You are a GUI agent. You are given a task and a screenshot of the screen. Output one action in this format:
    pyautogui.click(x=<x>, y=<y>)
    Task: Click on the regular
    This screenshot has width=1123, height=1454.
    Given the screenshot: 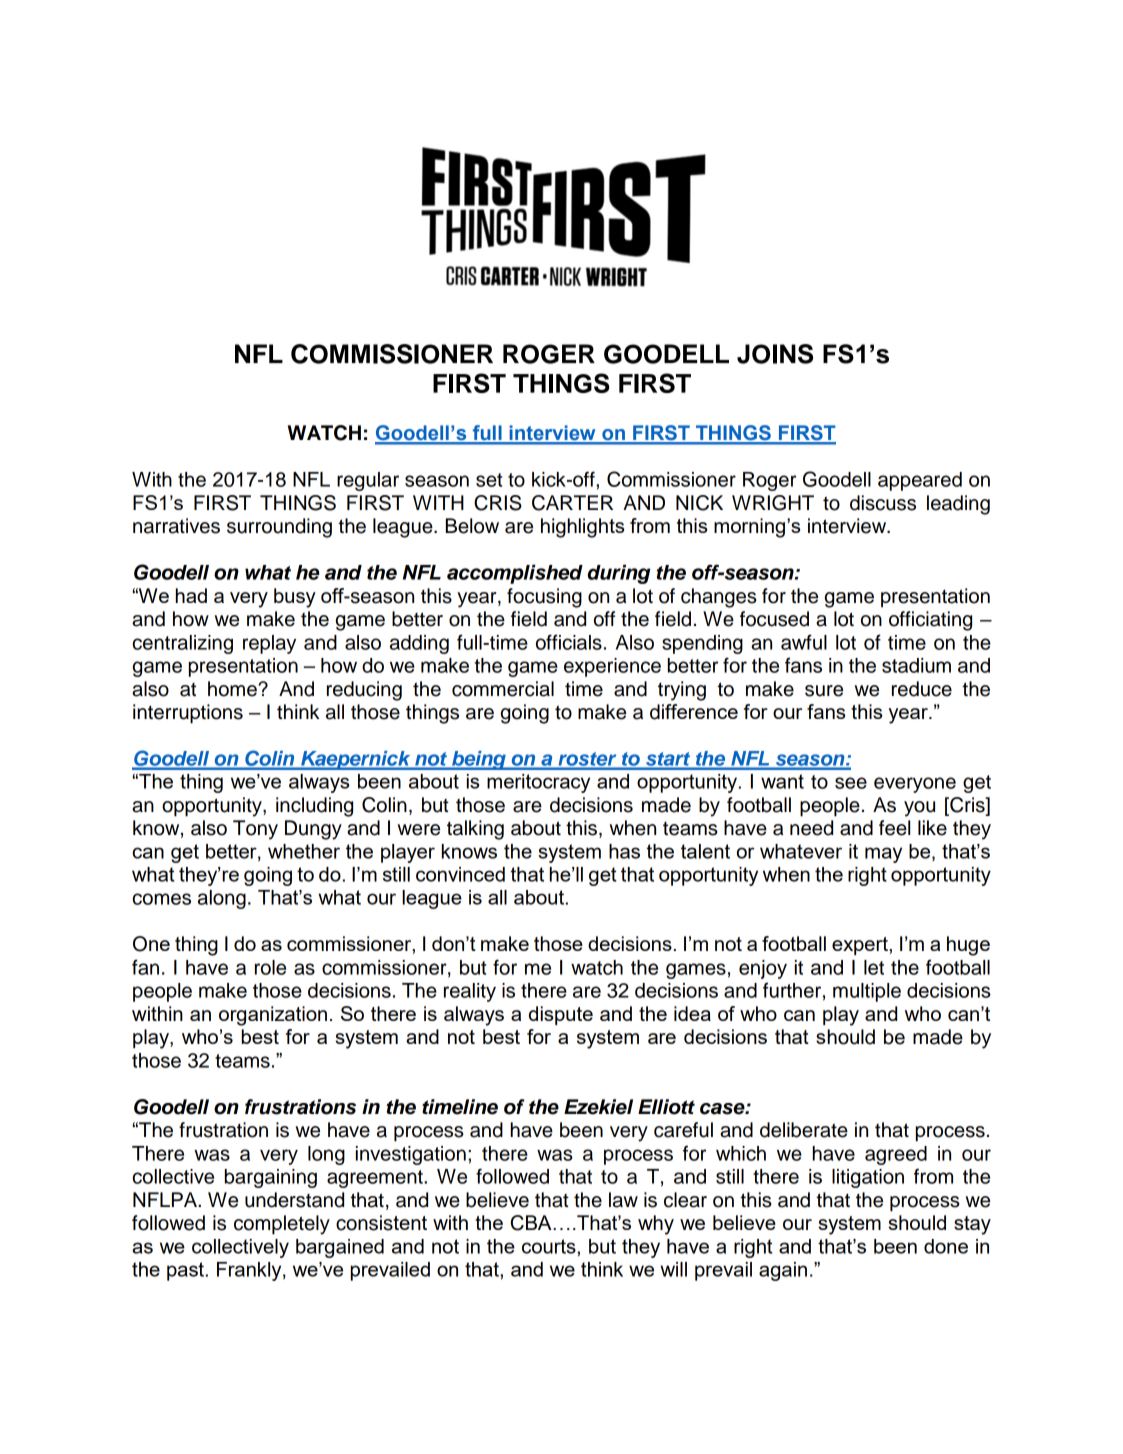 What is the action you would take?
    pyautogui.click(x=368, y=481)
